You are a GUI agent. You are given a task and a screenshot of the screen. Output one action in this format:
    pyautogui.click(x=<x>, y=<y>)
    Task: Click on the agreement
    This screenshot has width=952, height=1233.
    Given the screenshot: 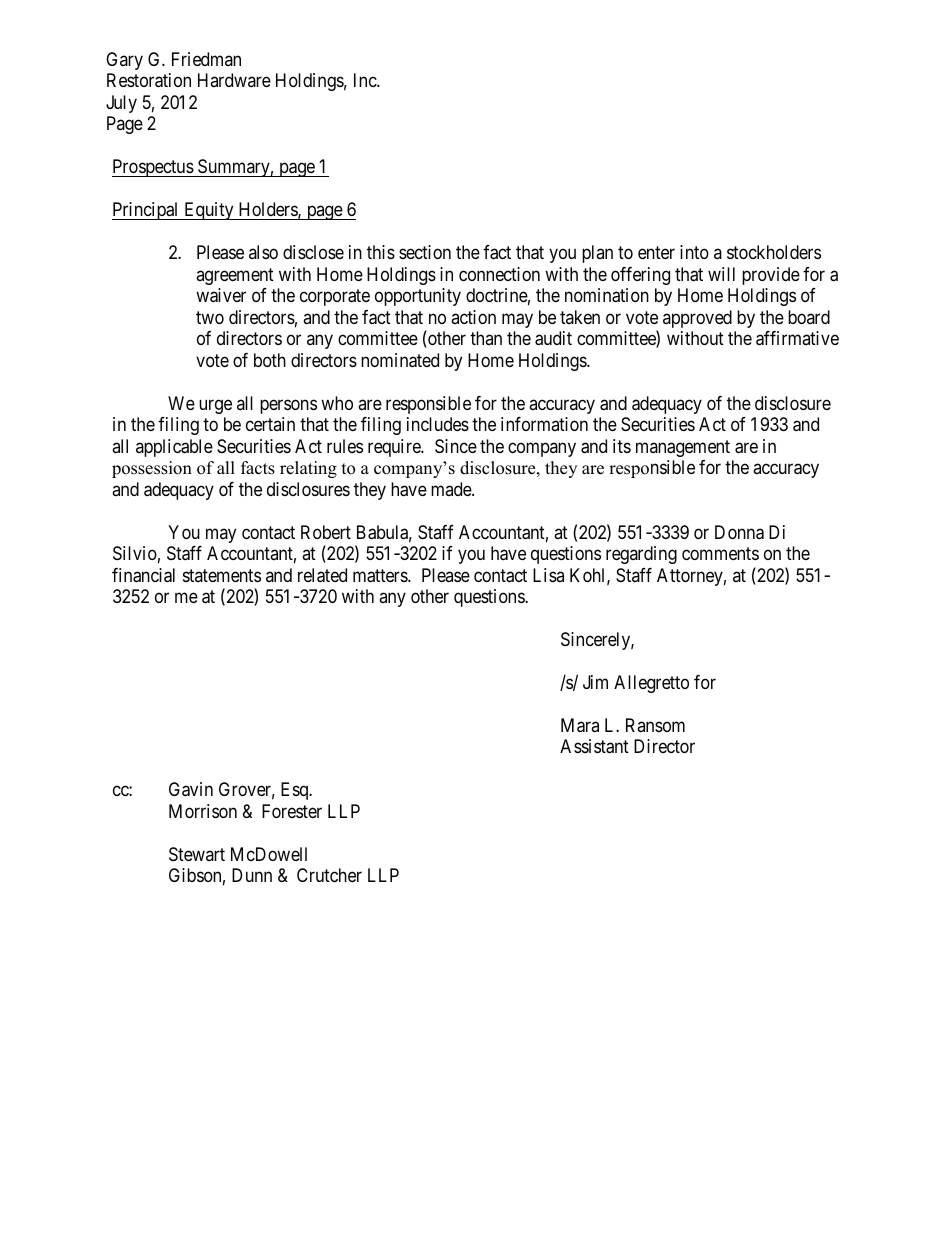 What is the action you would take?
    pyautogui.click(x=235, y=276)
